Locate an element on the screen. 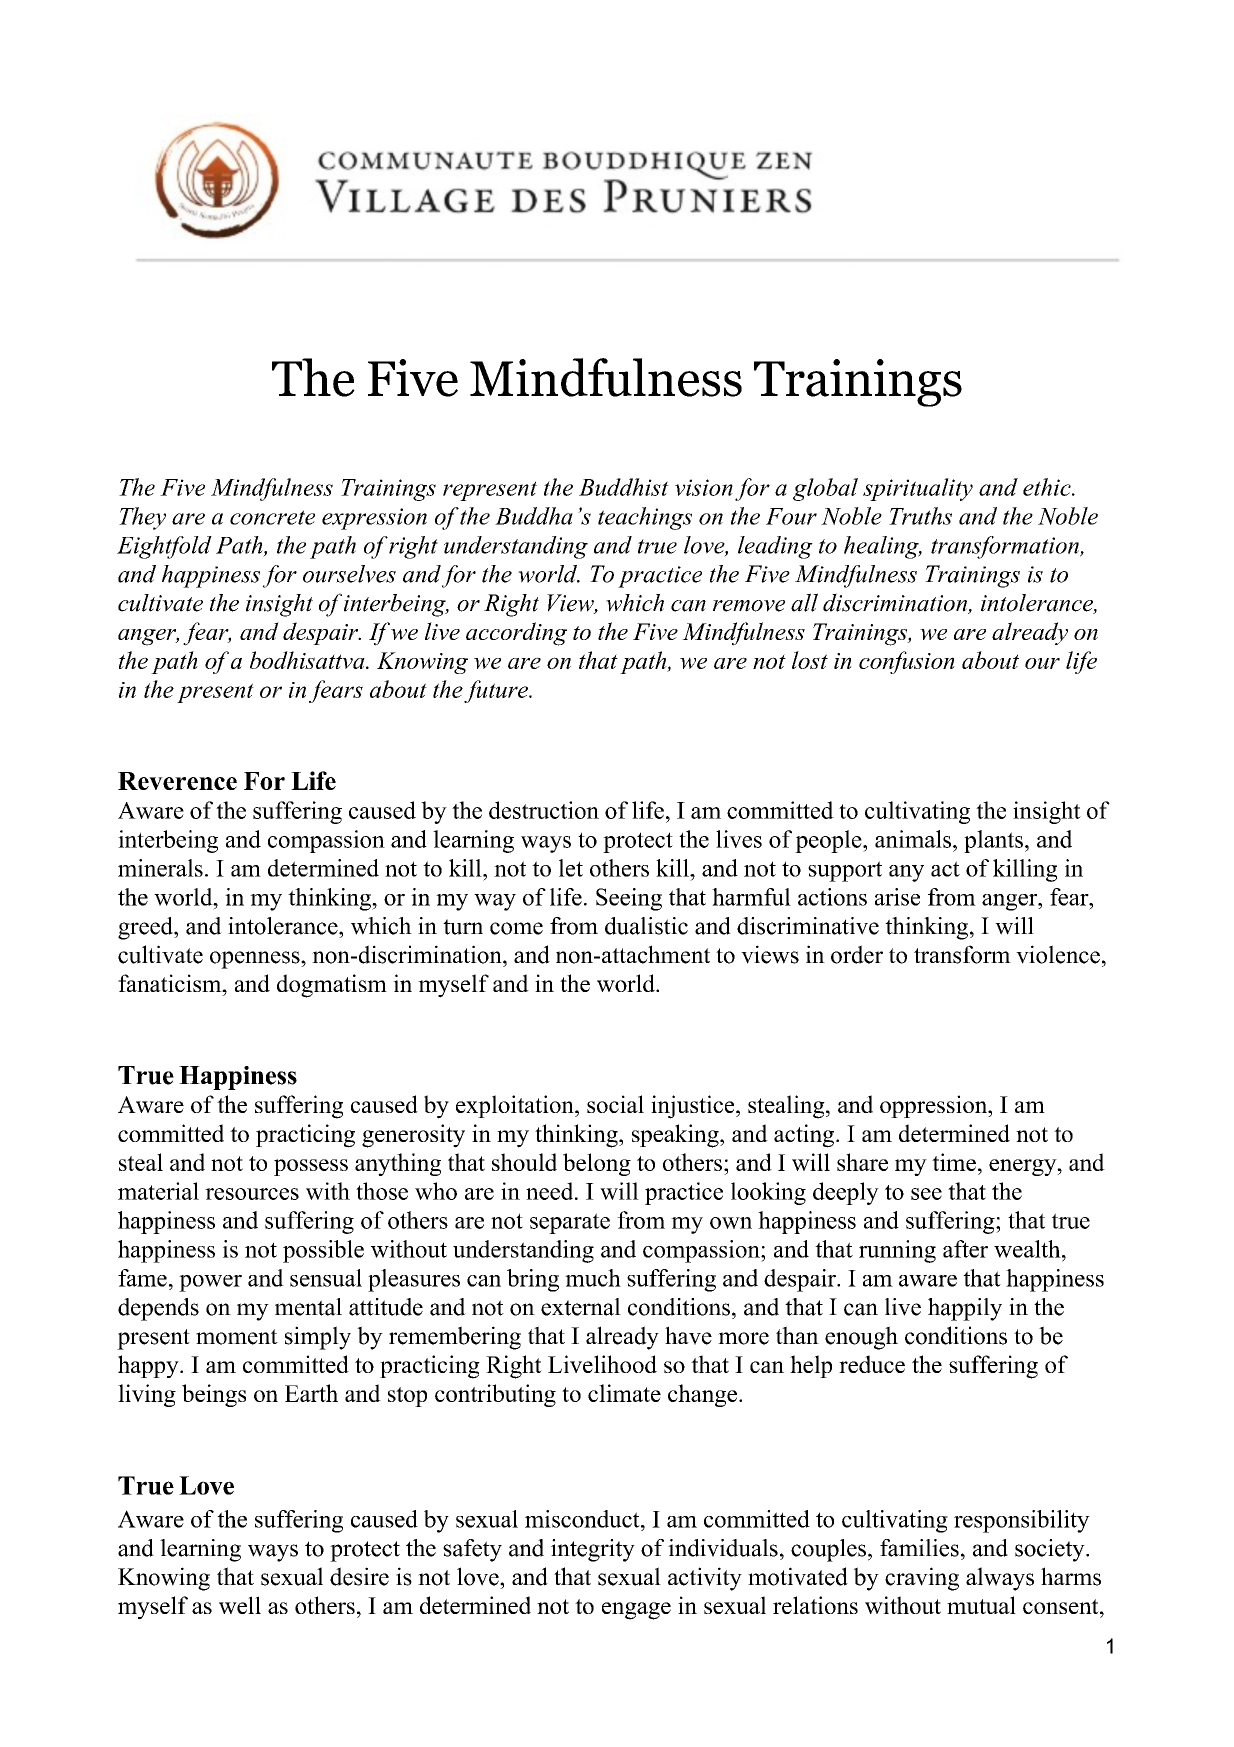  moment is located at coordinates (237, 1337).
